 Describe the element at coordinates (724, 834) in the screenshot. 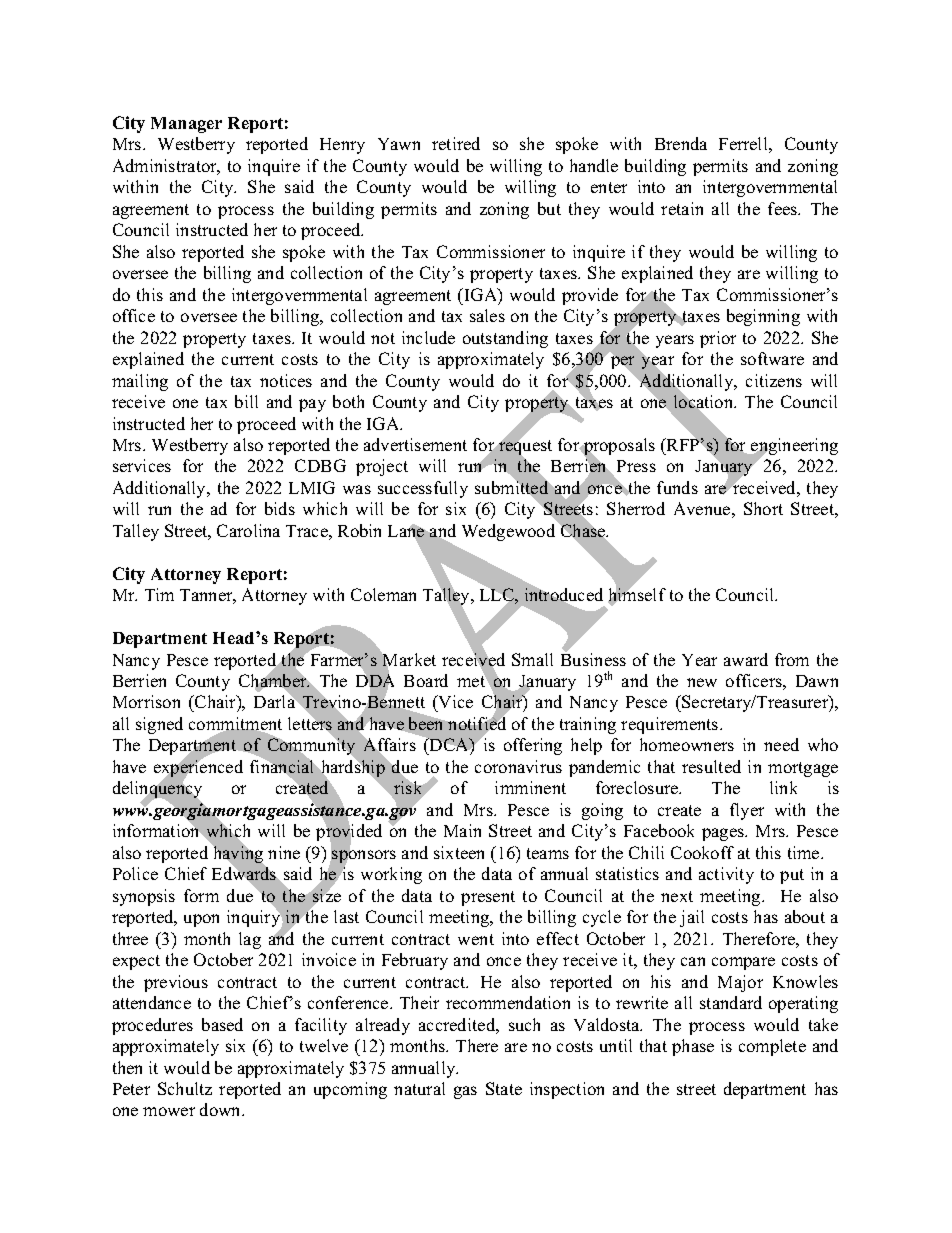

I see `pages` at that location.
